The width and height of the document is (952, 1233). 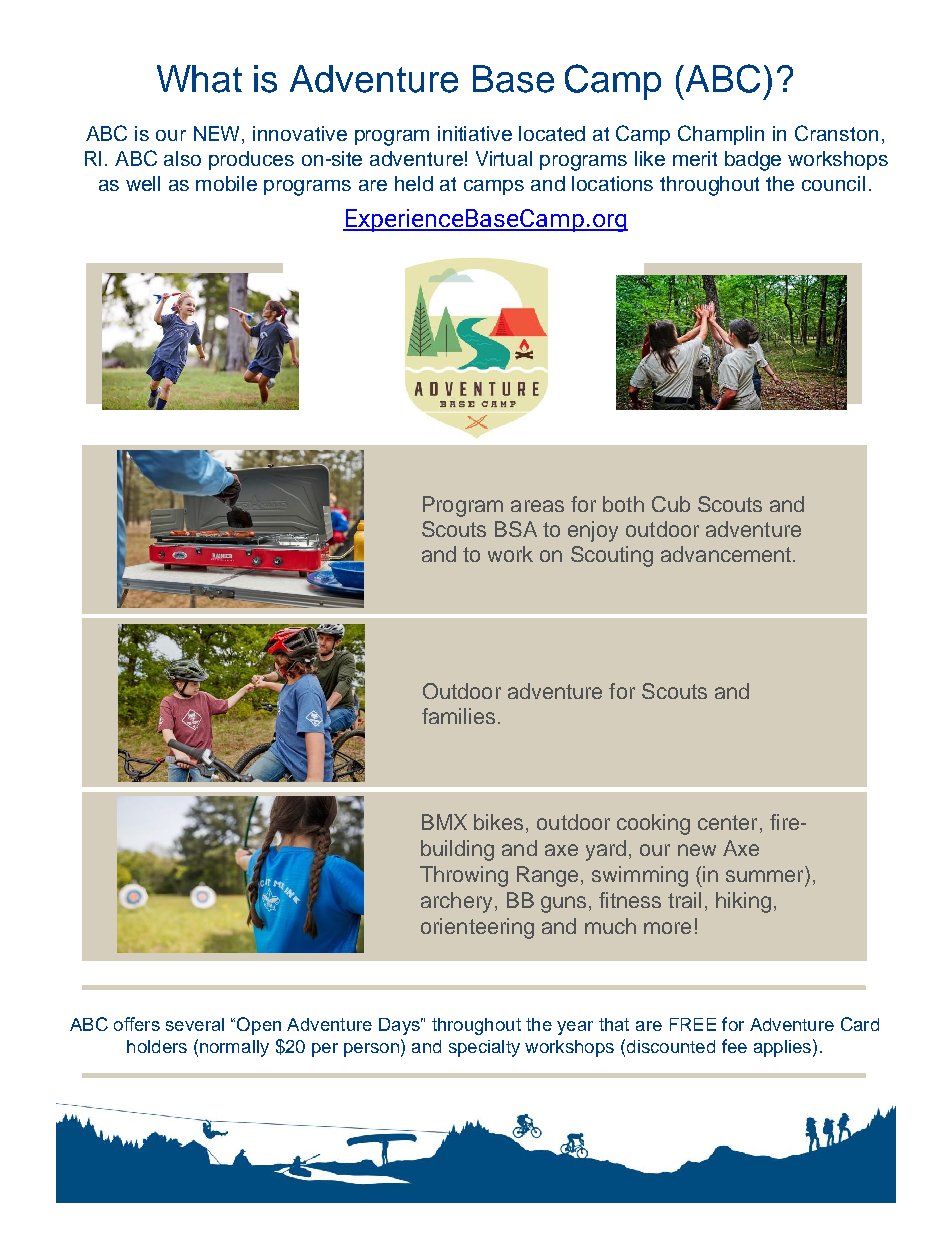 What do you see at coordinates (726, 554) in the document?
I see `advancement` at bounding box center [726, 554].
